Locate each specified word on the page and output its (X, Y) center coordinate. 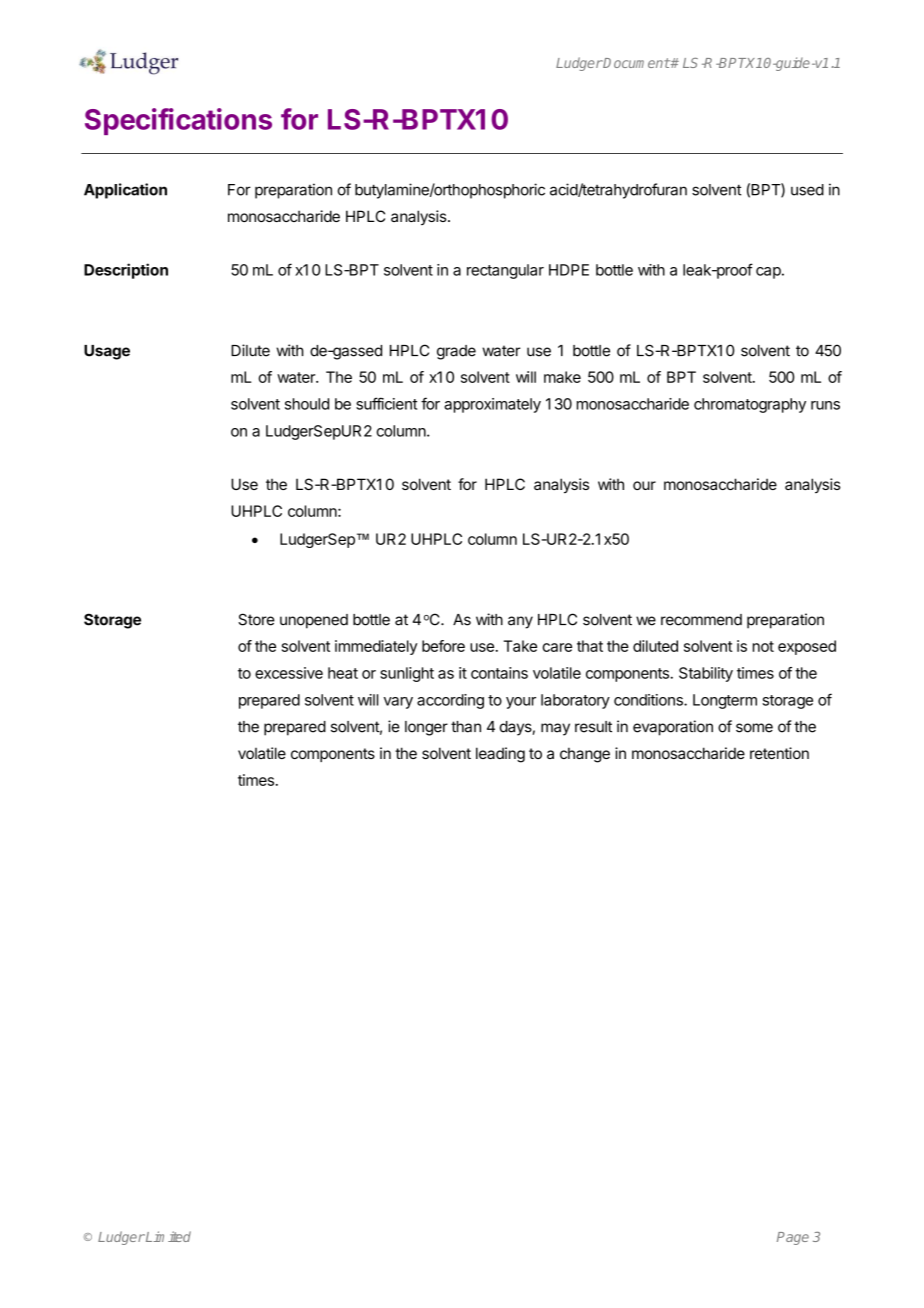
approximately (492, 405)
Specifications (178, 121)
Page (793, 1238)
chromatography (750, 405)
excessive (289, 673)
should (307, 404)
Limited (167, 1236)
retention (779, 753)
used (807, 190)
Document (636, 63)
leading (500, 755)
